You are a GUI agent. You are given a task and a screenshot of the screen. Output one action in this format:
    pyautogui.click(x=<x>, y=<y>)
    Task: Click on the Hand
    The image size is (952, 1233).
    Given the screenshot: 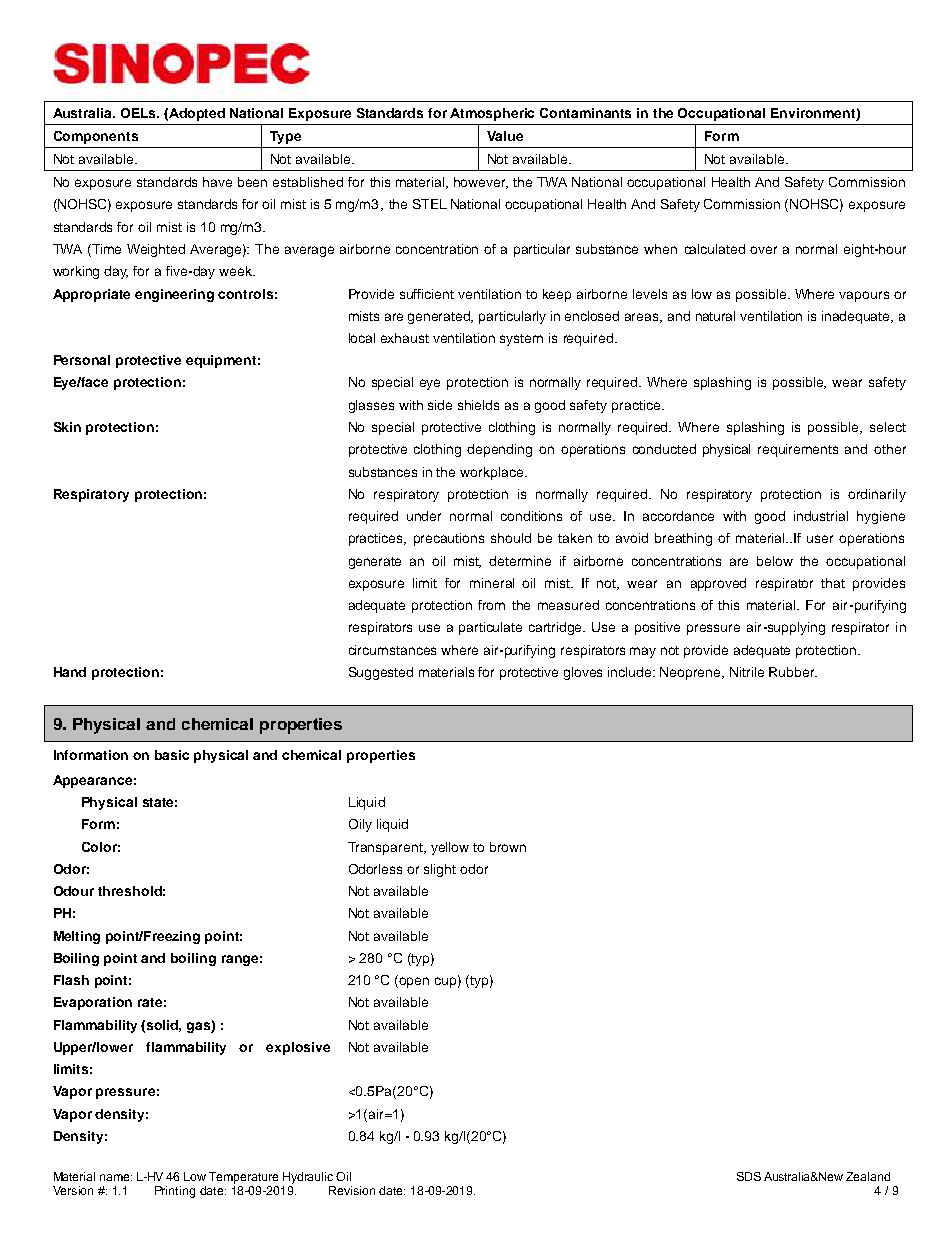 What is the action you would take?
    pyautogui.click(x=70, y=672)
